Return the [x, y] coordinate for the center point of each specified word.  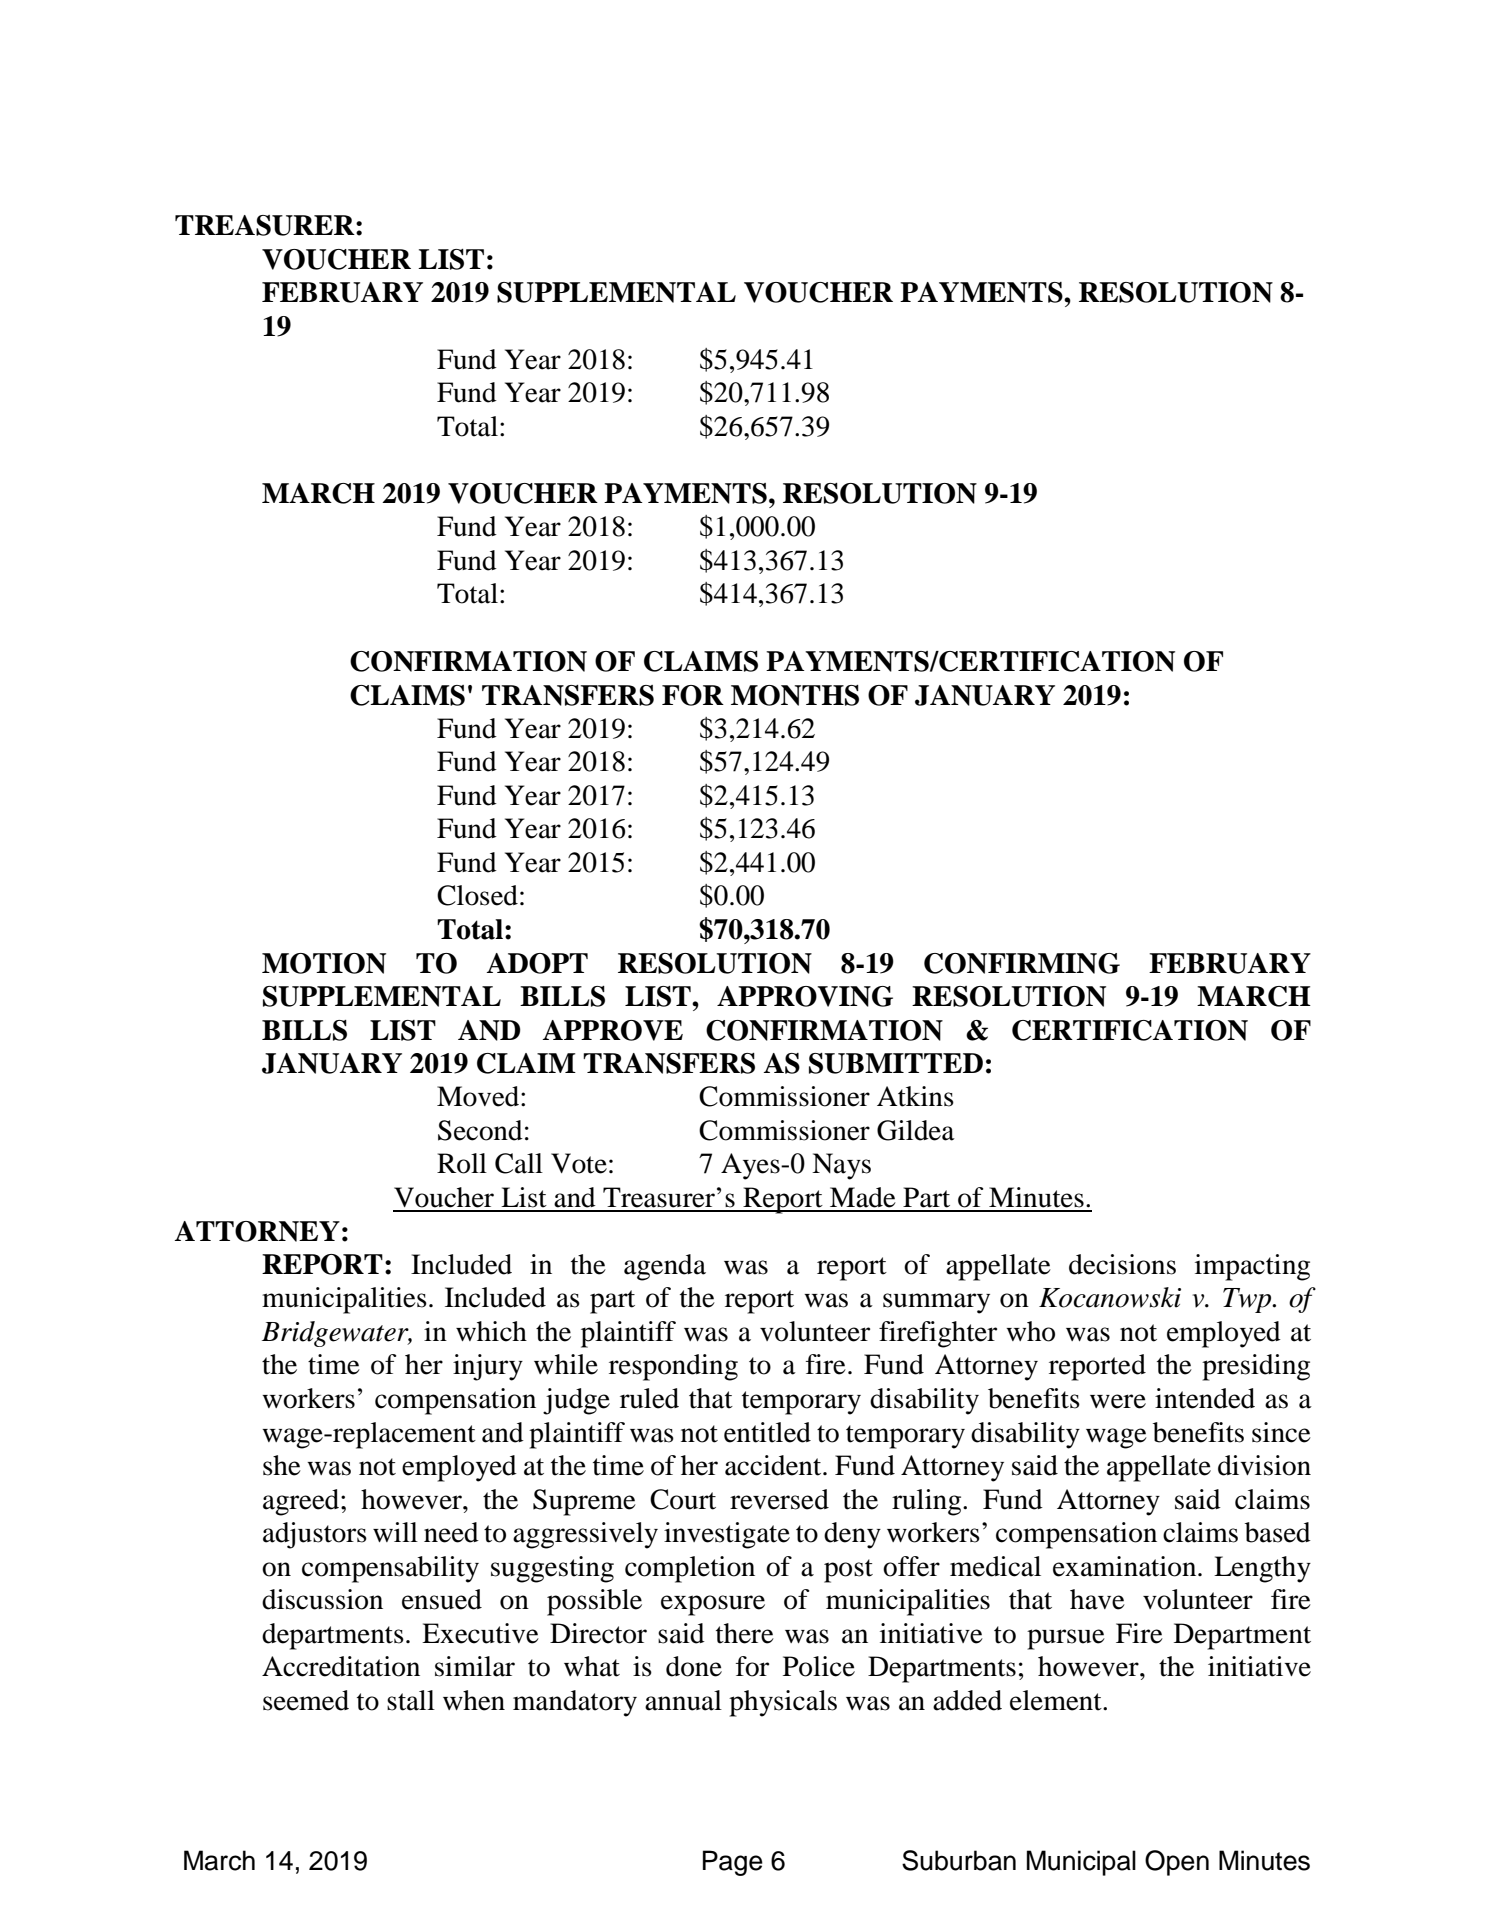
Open [1177, 1863]
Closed [477, 895]
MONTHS [795, 695]
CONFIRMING [1022, 963]
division [1264, 1465]
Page [733, 1863]
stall [411, 1700]
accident [774, 1465]
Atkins [915, 1096]
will [395, 1532]
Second [480, 1130]
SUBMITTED [896, 1063]
